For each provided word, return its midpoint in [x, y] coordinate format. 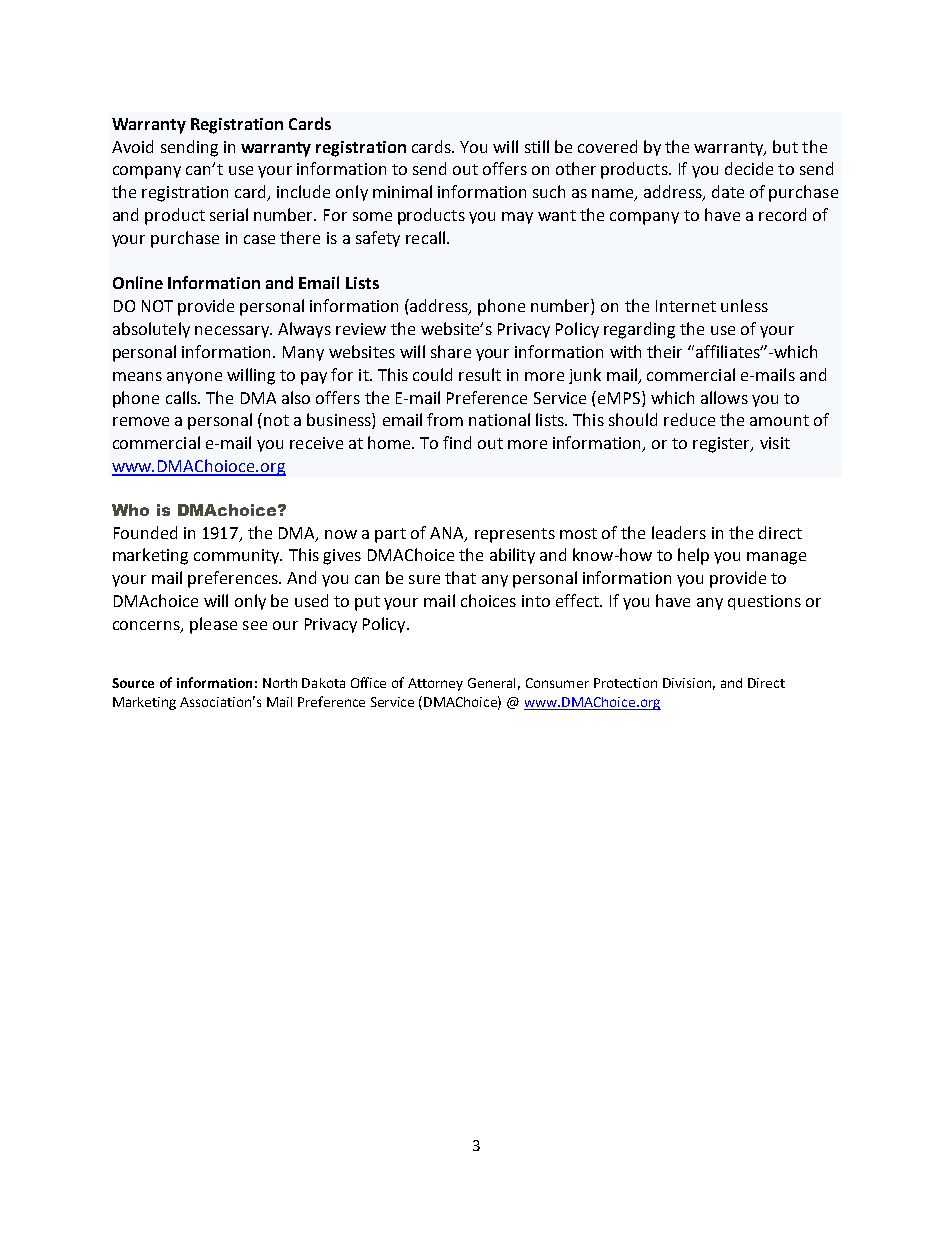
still [537, 146]
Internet [686, 306]
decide [749, 168]
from [445, 419]
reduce [689, 419]
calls [182, 397]
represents [515, 535]
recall [425, 237]
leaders [679, 532]
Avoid [132, 146]
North [280, 683]
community [238, 556]
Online [138, 282]
